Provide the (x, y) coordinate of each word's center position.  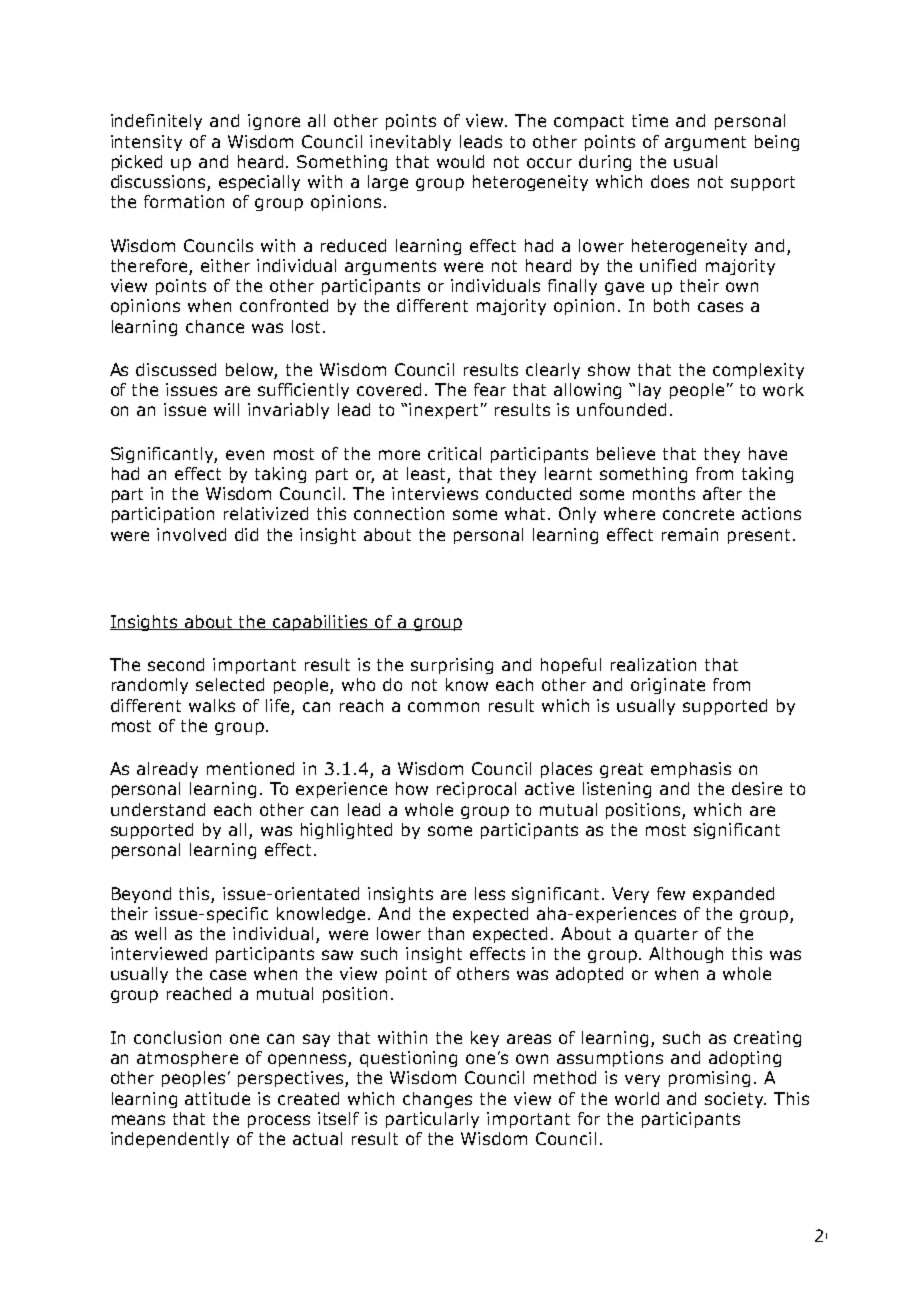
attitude (217, 1098)
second (176, 664)
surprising (452, 666)
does (670, 181)
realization (653, 664)
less (490, 893)
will (226, 409)
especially (259, 183)
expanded (733, 895)
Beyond (141, 895)
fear (490, 389)
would (460, 161)
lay (650, 391)
